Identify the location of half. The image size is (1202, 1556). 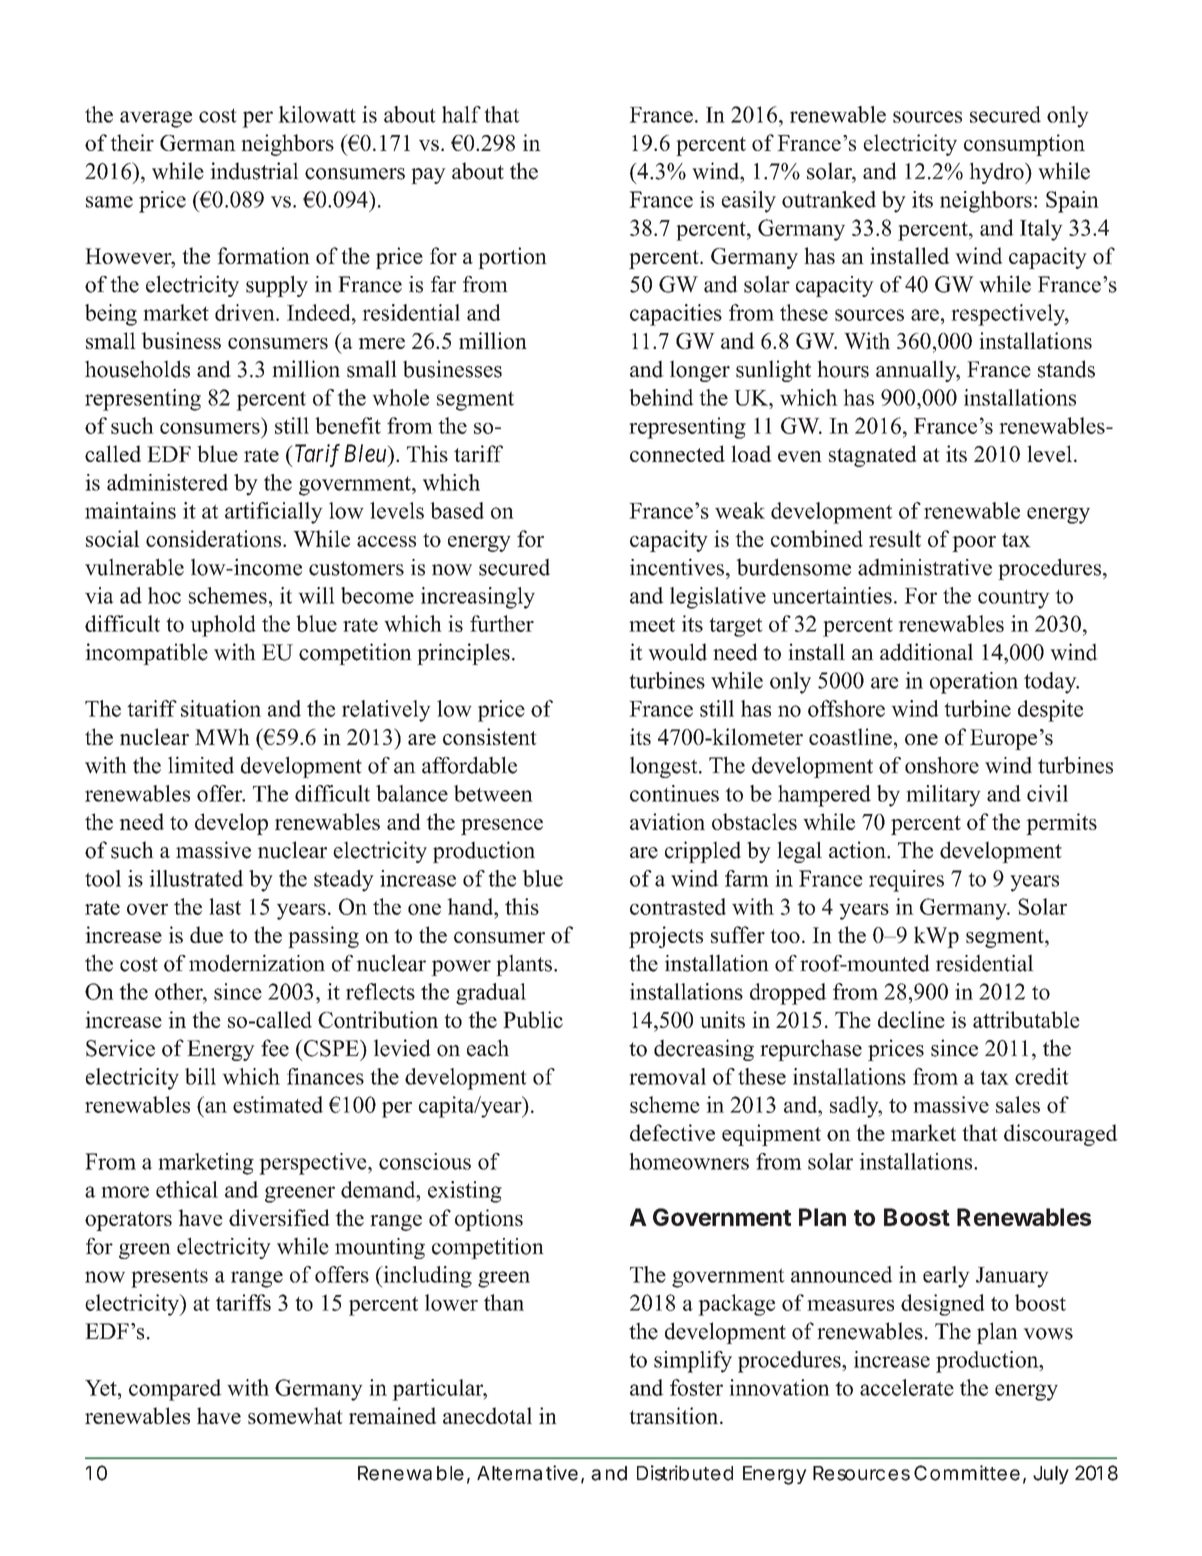
(461, 114).
